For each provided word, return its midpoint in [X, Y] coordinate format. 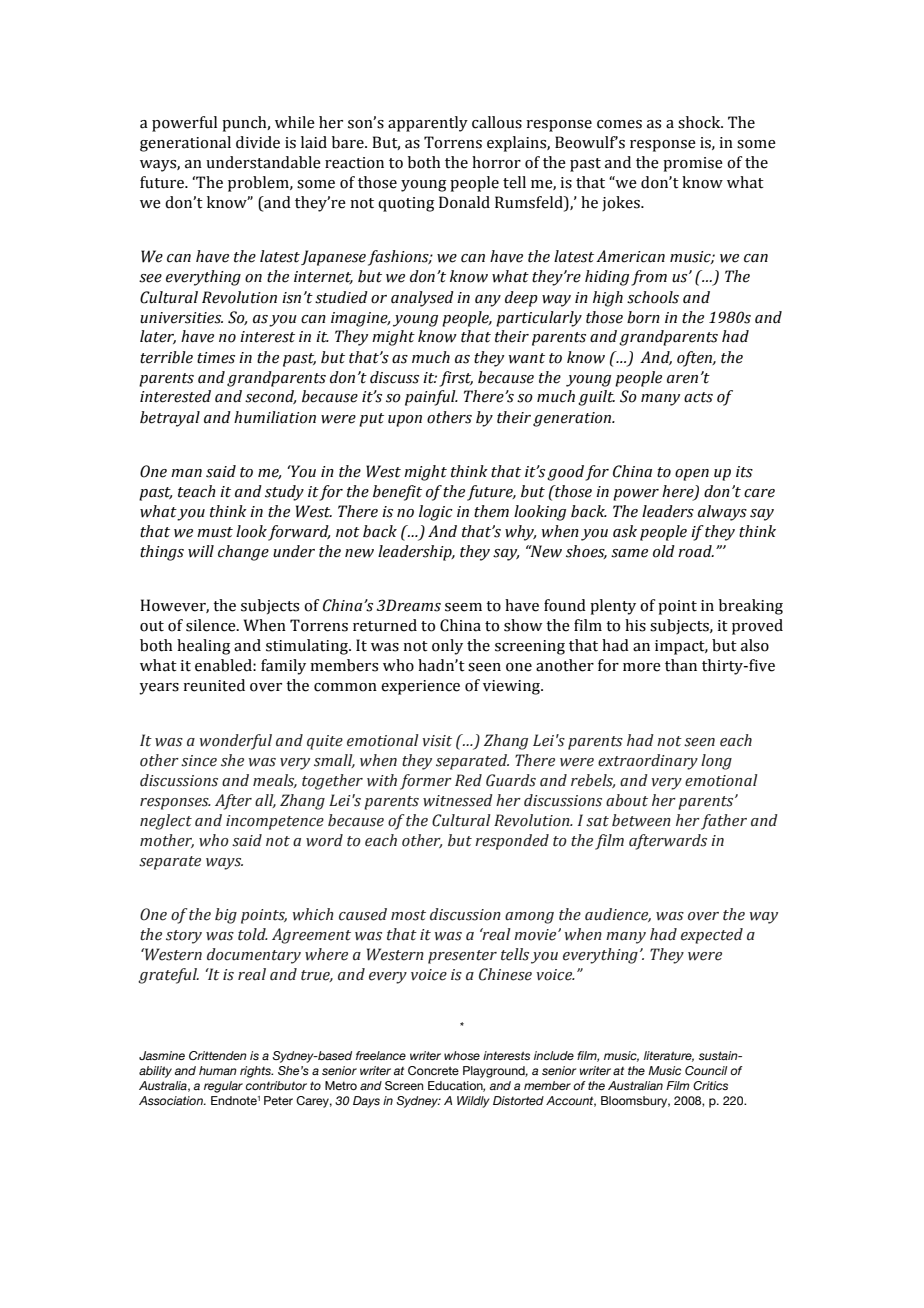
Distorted [518, 1100]
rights [256, 1072]
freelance [381, 1055]
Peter [278, 1100]
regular [223, 1087]
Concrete [433, 1070]
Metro [341, 1085]
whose [462, 1055]
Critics [710, 1085]
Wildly [473, 1102]
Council [706, 1070]
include [554, 1055]
